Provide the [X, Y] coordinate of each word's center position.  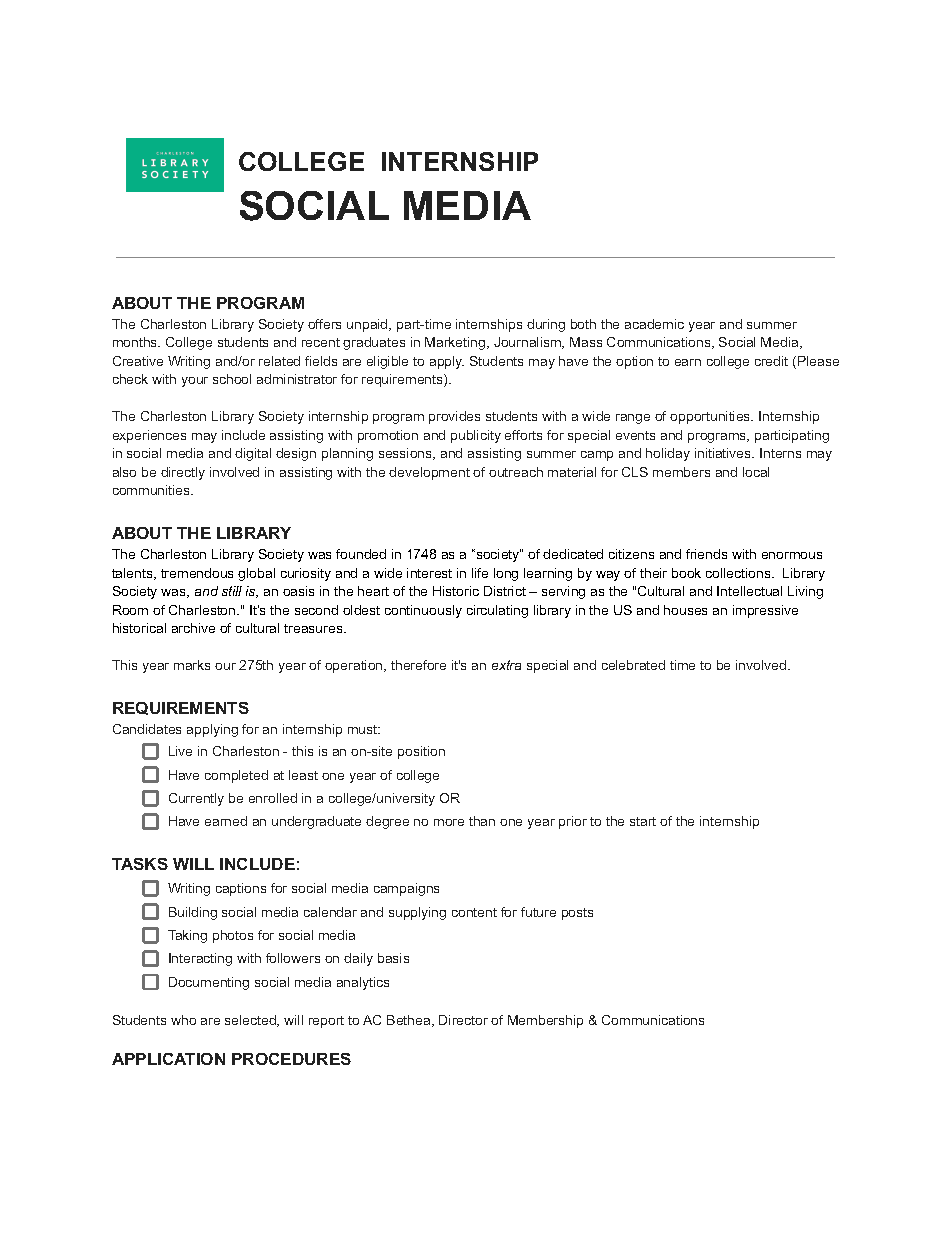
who [183, 1020]
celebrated [633, 665]
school [232, 379]
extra [506, 665]
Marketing [456, 343]
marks [192, 665]
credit [771, 361]
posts [577, 914]
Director [463, 1020]
